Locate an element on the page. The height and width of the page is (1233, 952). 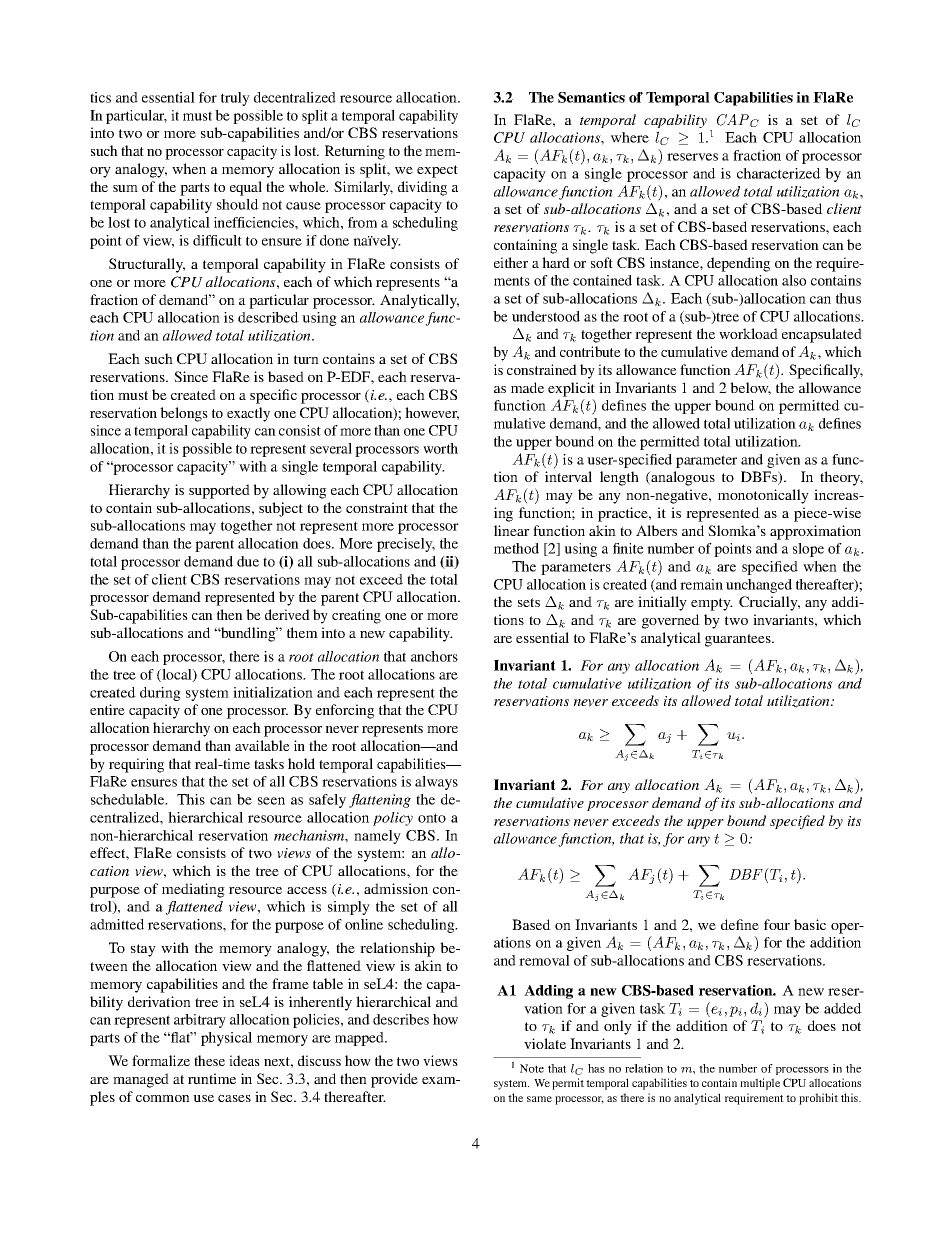
characterized is located at coordinates (779, 173).
